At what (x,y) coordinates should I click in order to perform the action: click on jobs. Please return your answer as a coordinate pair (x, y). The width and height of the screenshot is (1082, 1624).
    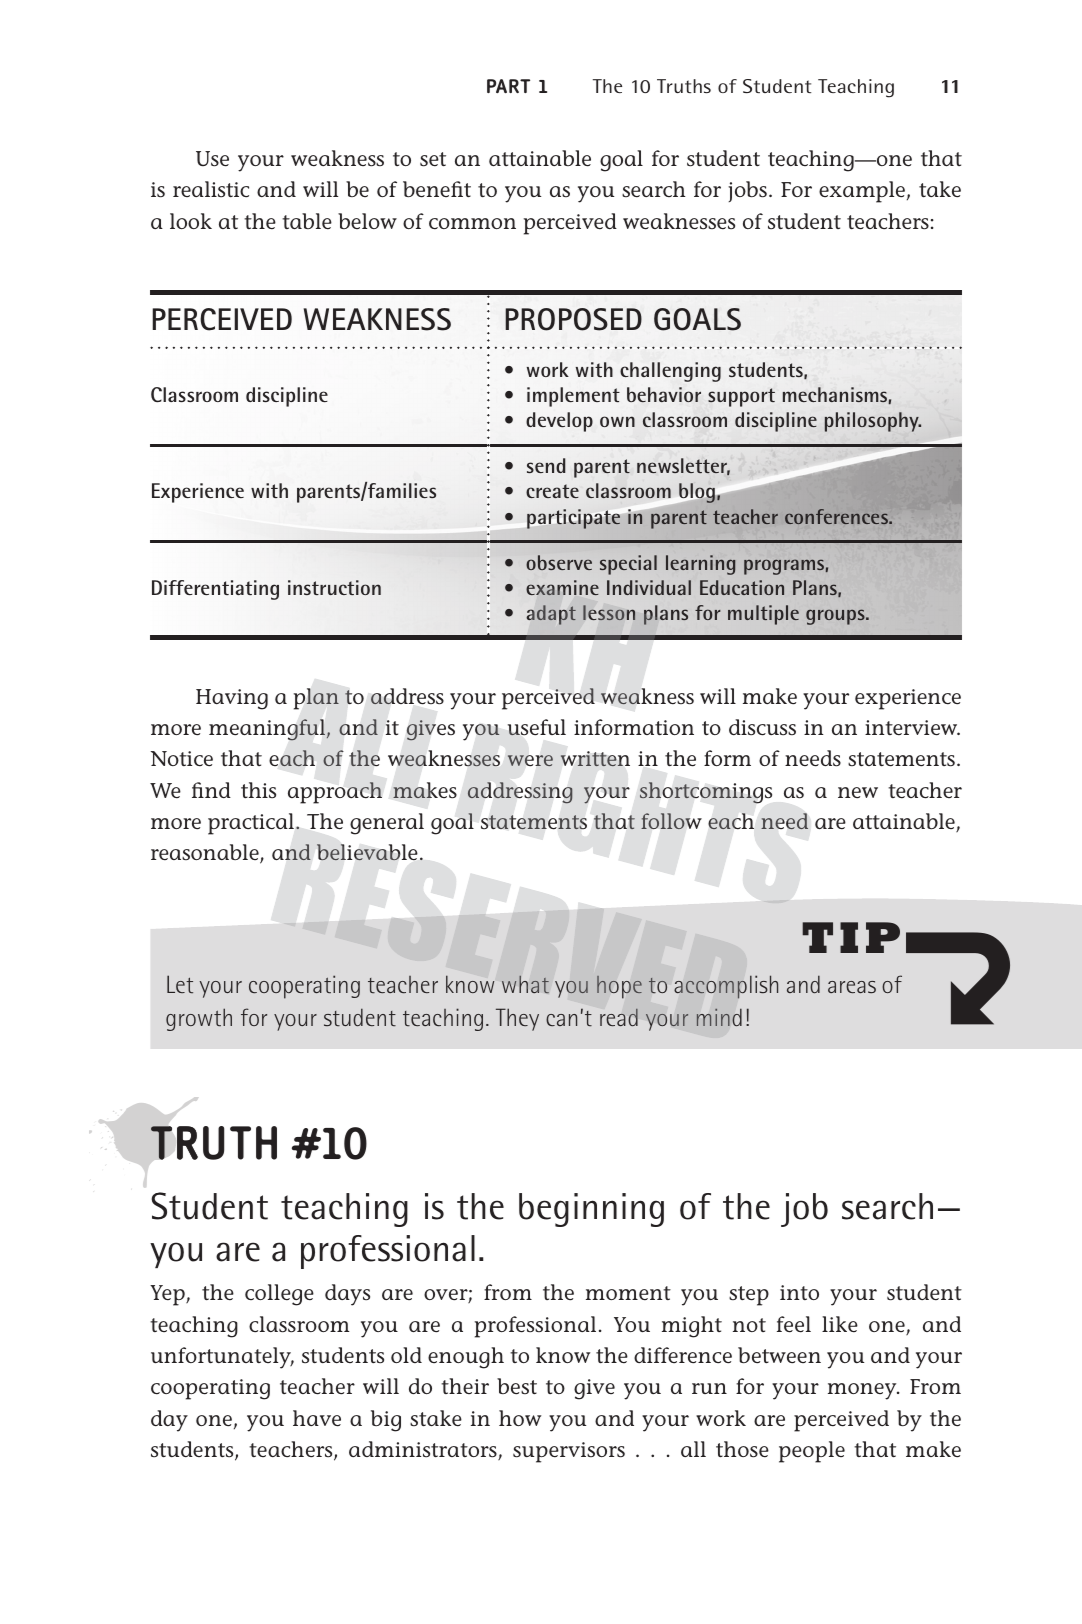
    Looking at the image, I should click on (747, 191).
